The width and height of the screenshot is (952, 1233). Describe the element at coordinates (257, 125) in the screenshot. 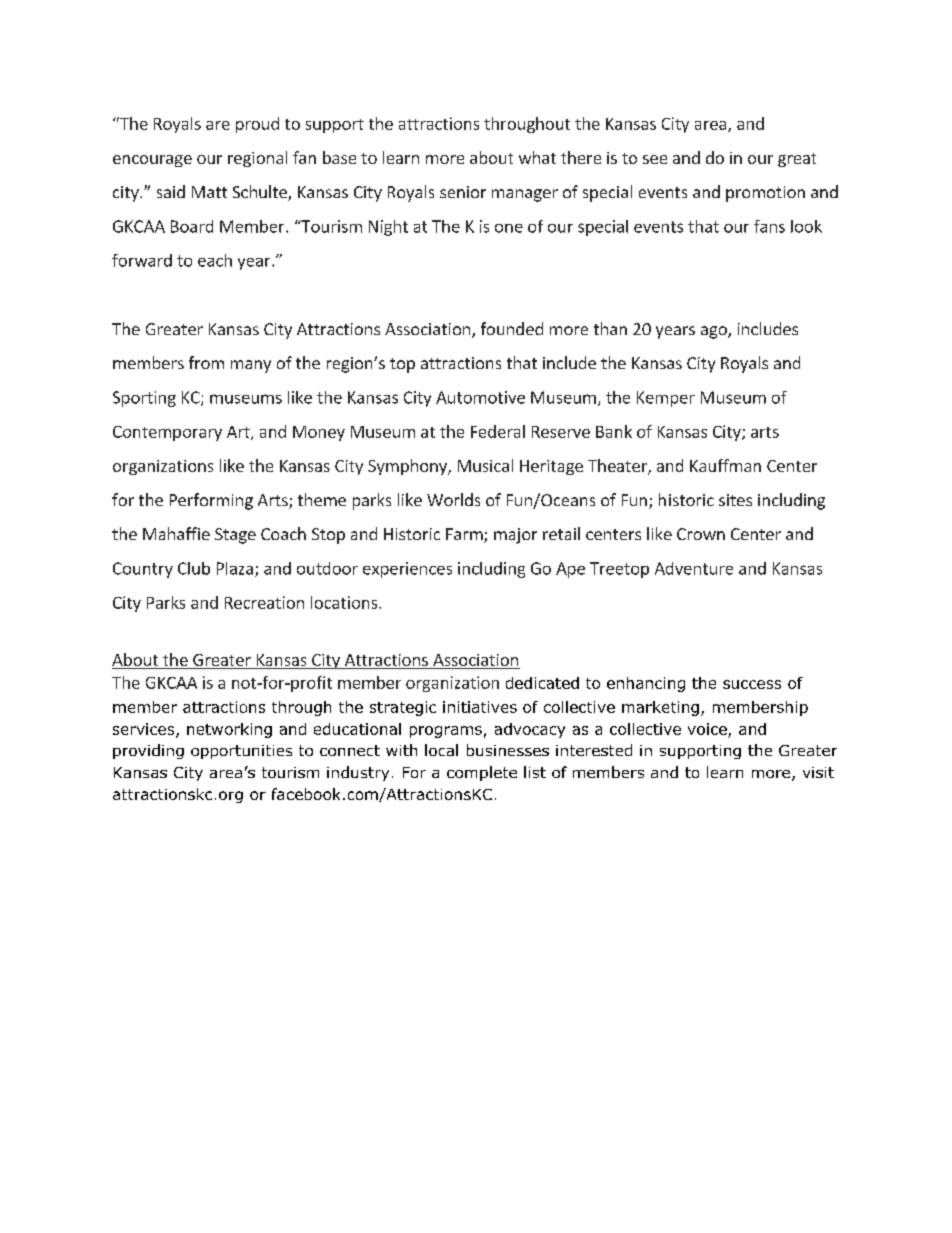

I see `proud` at that location.
